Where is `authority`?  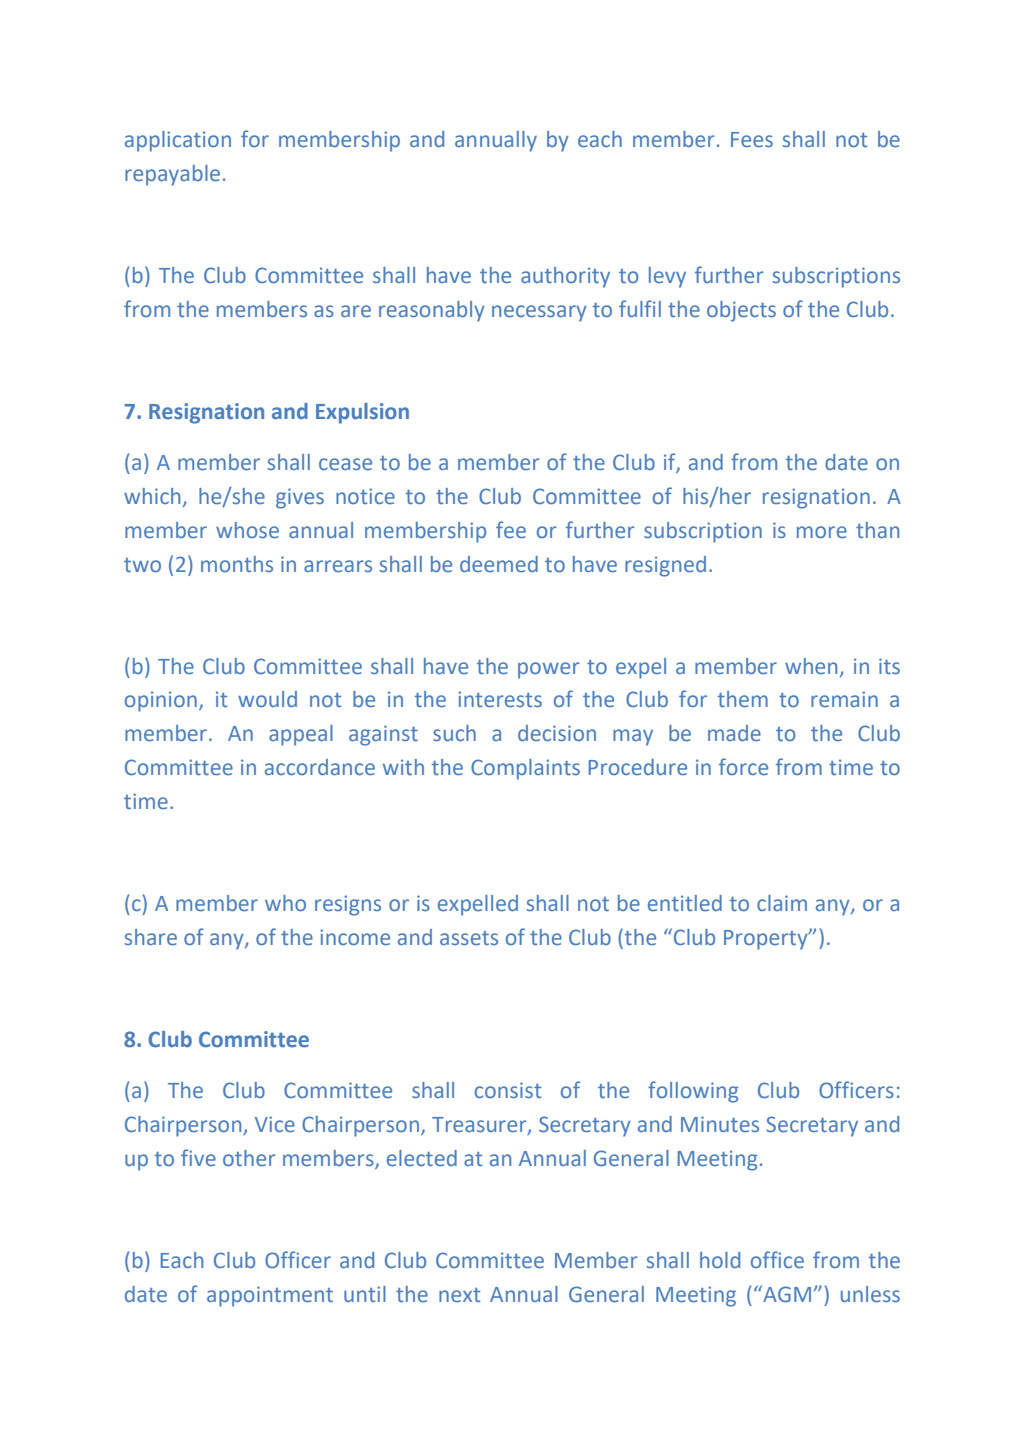 authority is located at coordinates (565, 277).
